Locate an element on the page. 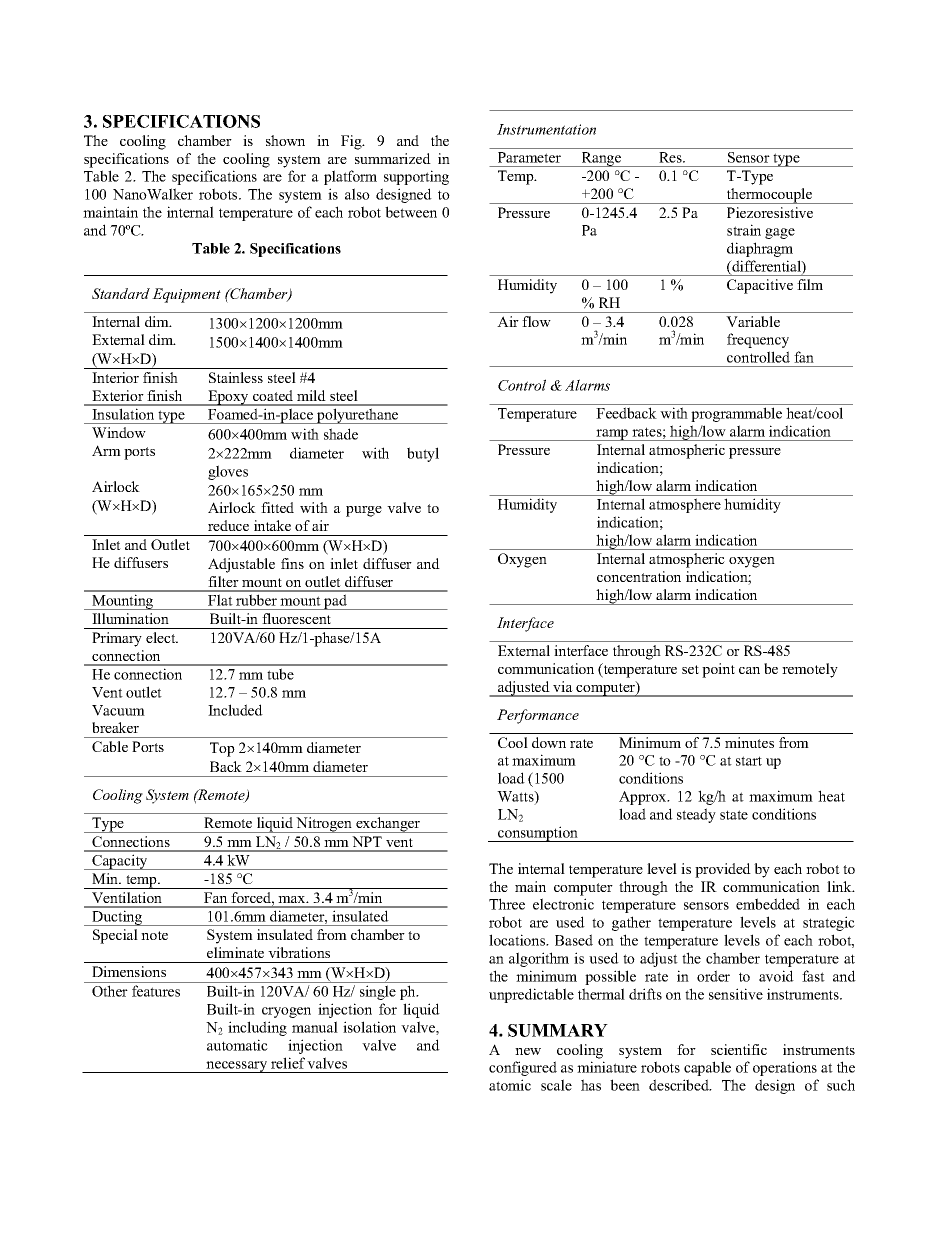 This document has height=1233, width=952. configured is located at coordinates (523, 1068).
